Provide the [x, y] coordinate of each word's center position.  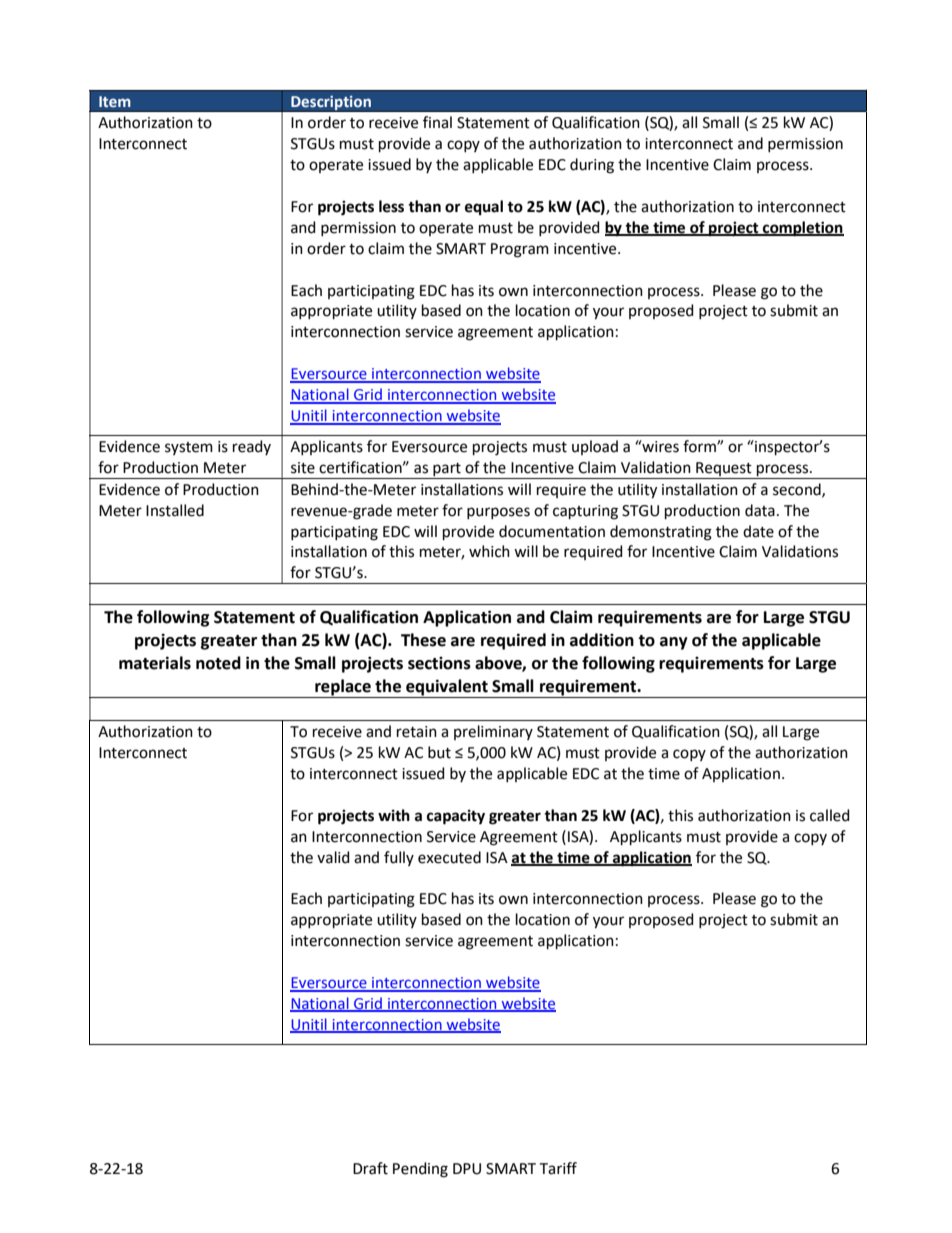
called [830, 815]
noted [218, 663]
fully [399, 858]
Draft [370, 1168]
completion [802, 229]
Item [115, 101]
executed [449, 857]
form [700, 446]
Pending [420, 1170]
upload [595, 447]
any [674, 643]
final [437, 122]
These [423, 640]
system [189, 448]
